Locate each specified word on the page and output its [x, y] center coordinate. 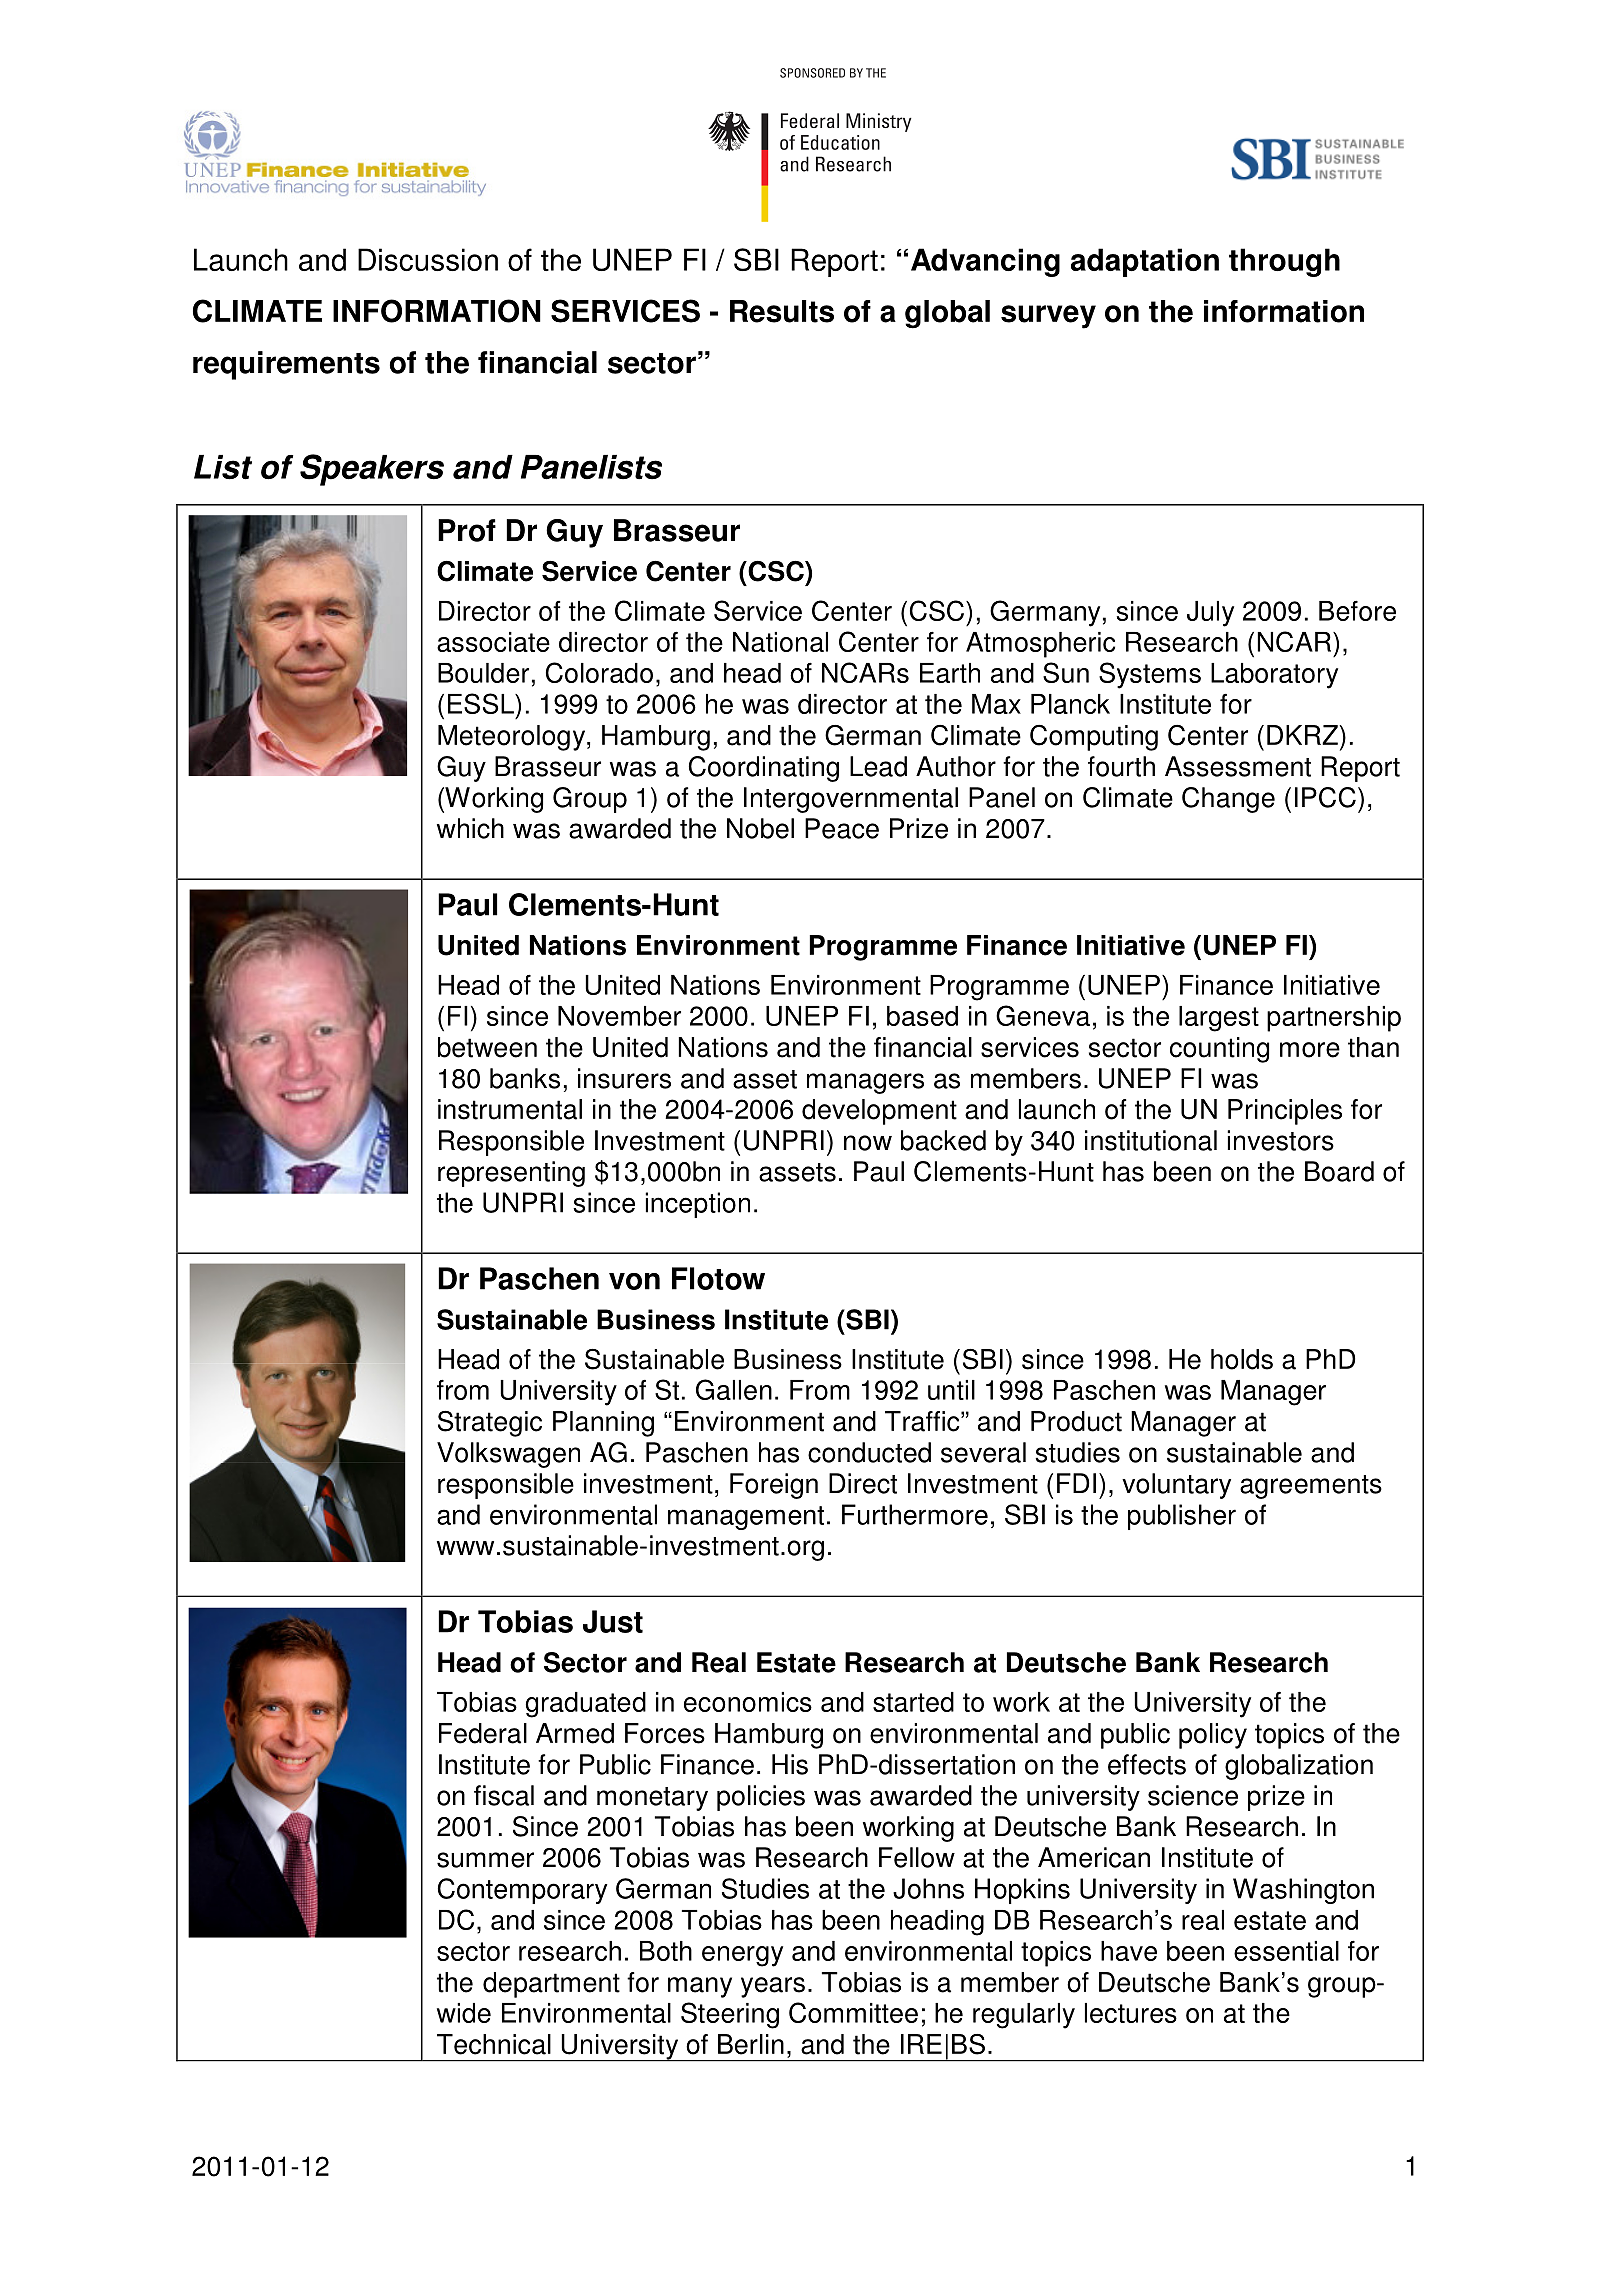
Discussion [428, 259]
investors [1280, 1140]
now [868, 1143]
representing [511, 1174]
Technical [494, 2044]
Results [782, 311]
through [1284, 262]
